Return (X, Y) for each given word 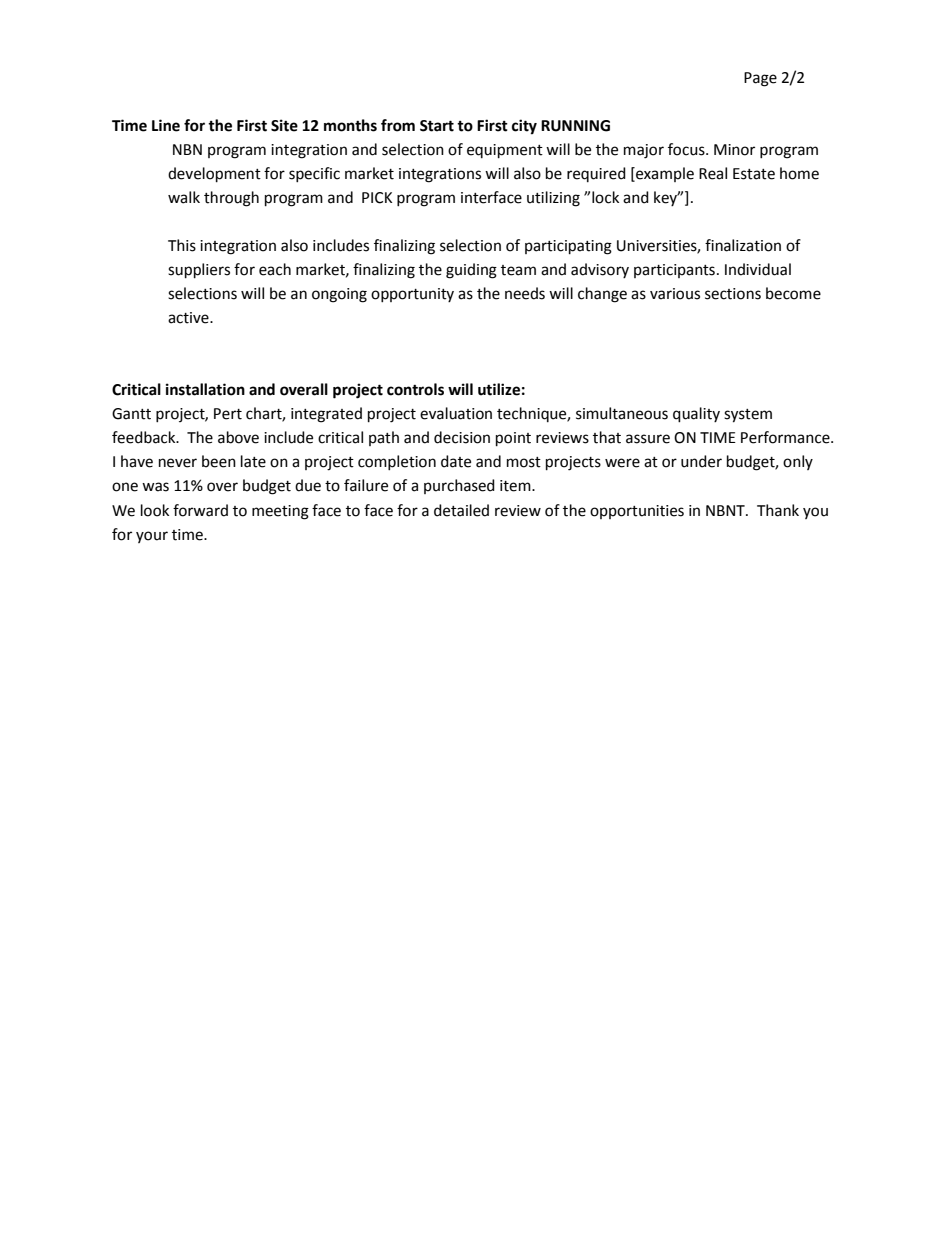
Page (760, 79)
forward (200, 510)
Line (166, 125)
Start (437, 126)
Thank (778, 510)
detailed (461, 510)
